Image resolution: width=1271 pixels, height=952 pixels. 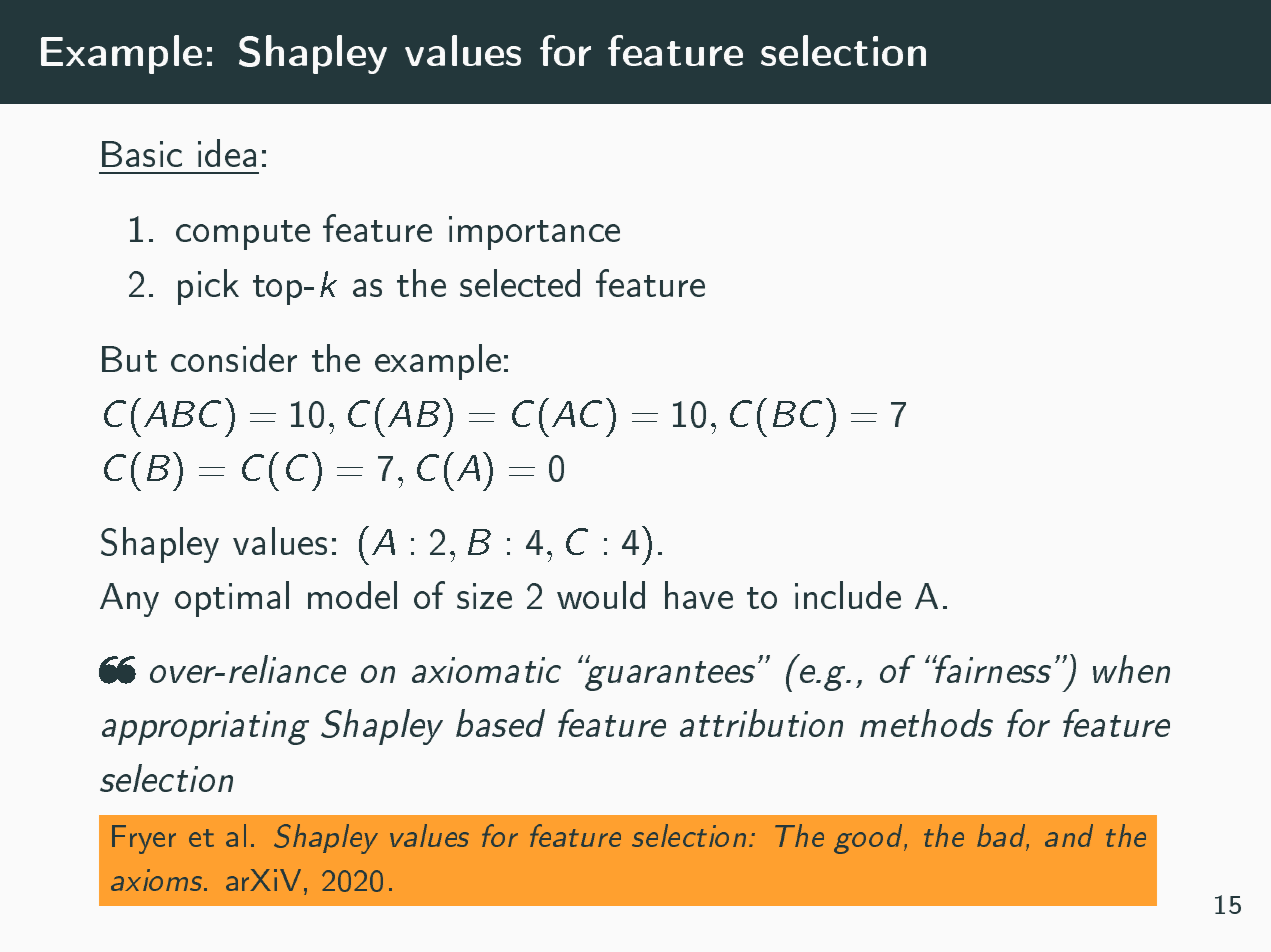 I want to click on include, so click(x=848, y=595).
